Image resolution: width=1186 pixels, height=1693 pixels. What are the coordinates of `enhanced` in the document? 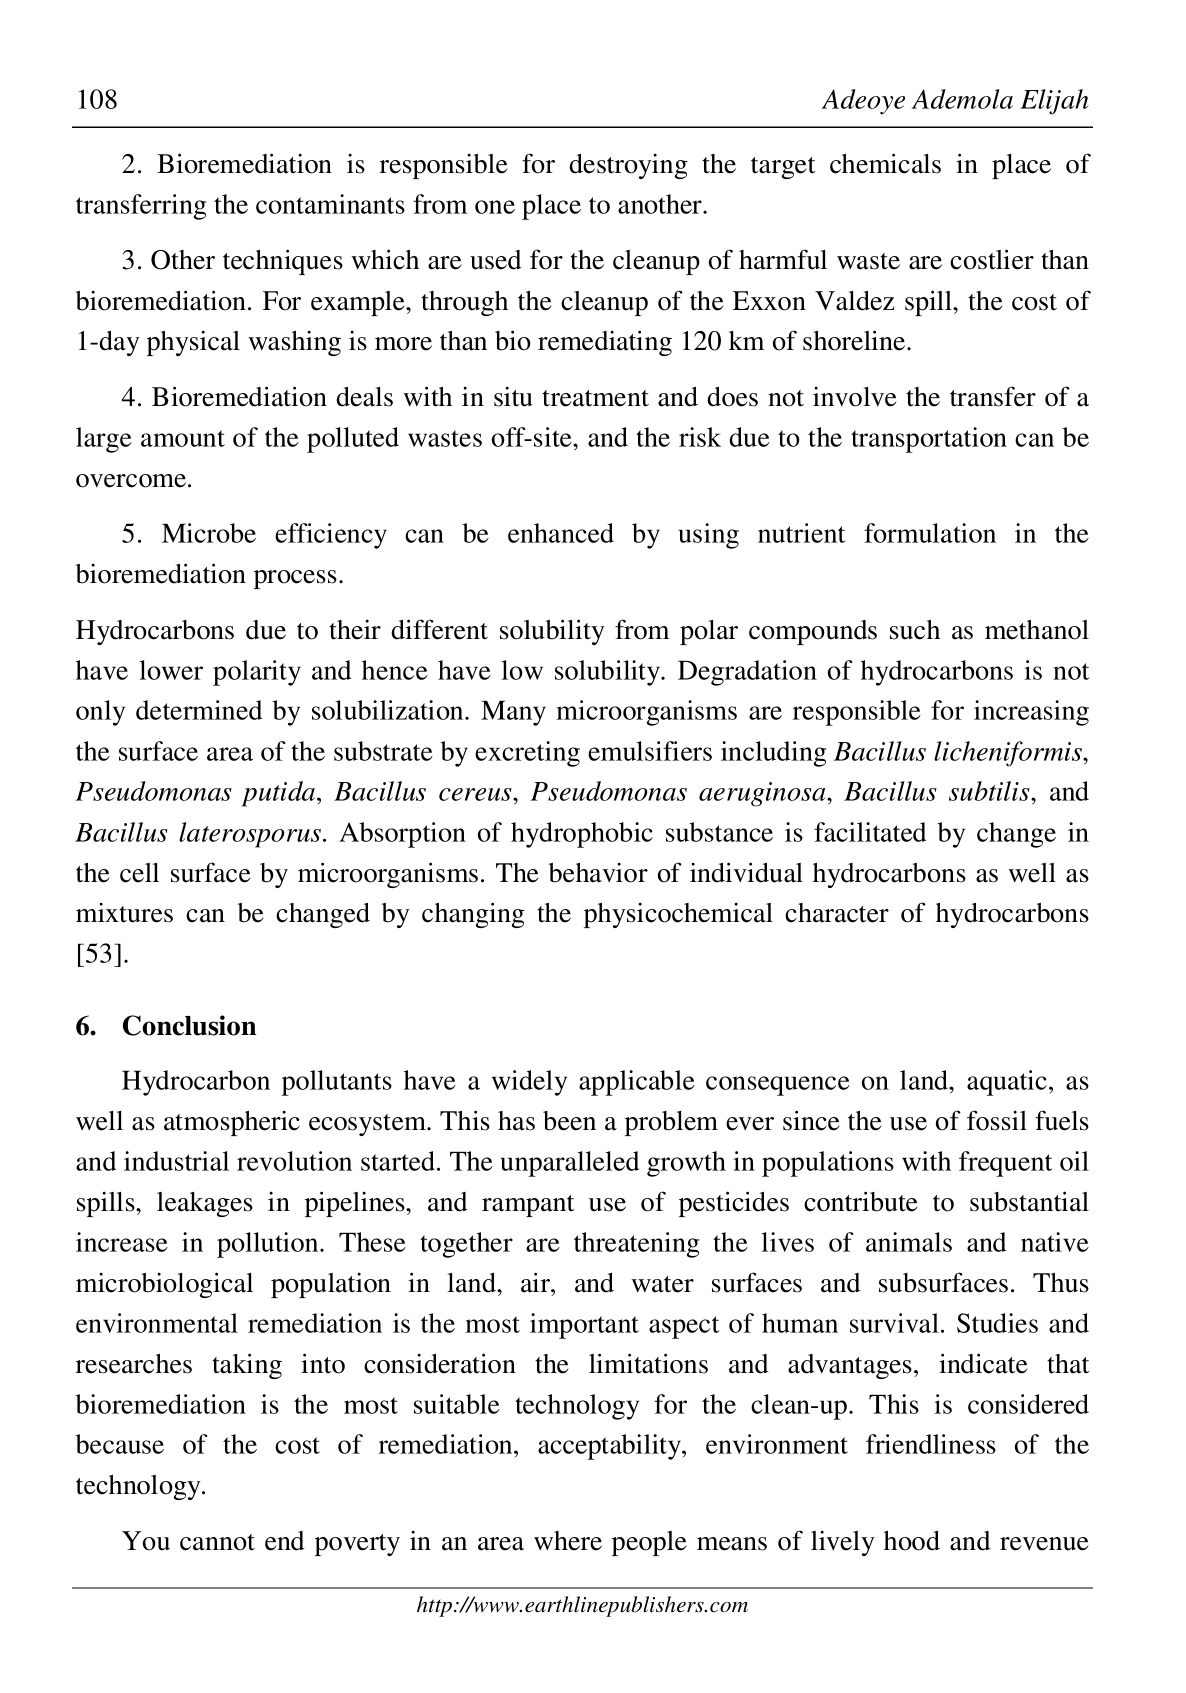 It's located at (561, 533).
